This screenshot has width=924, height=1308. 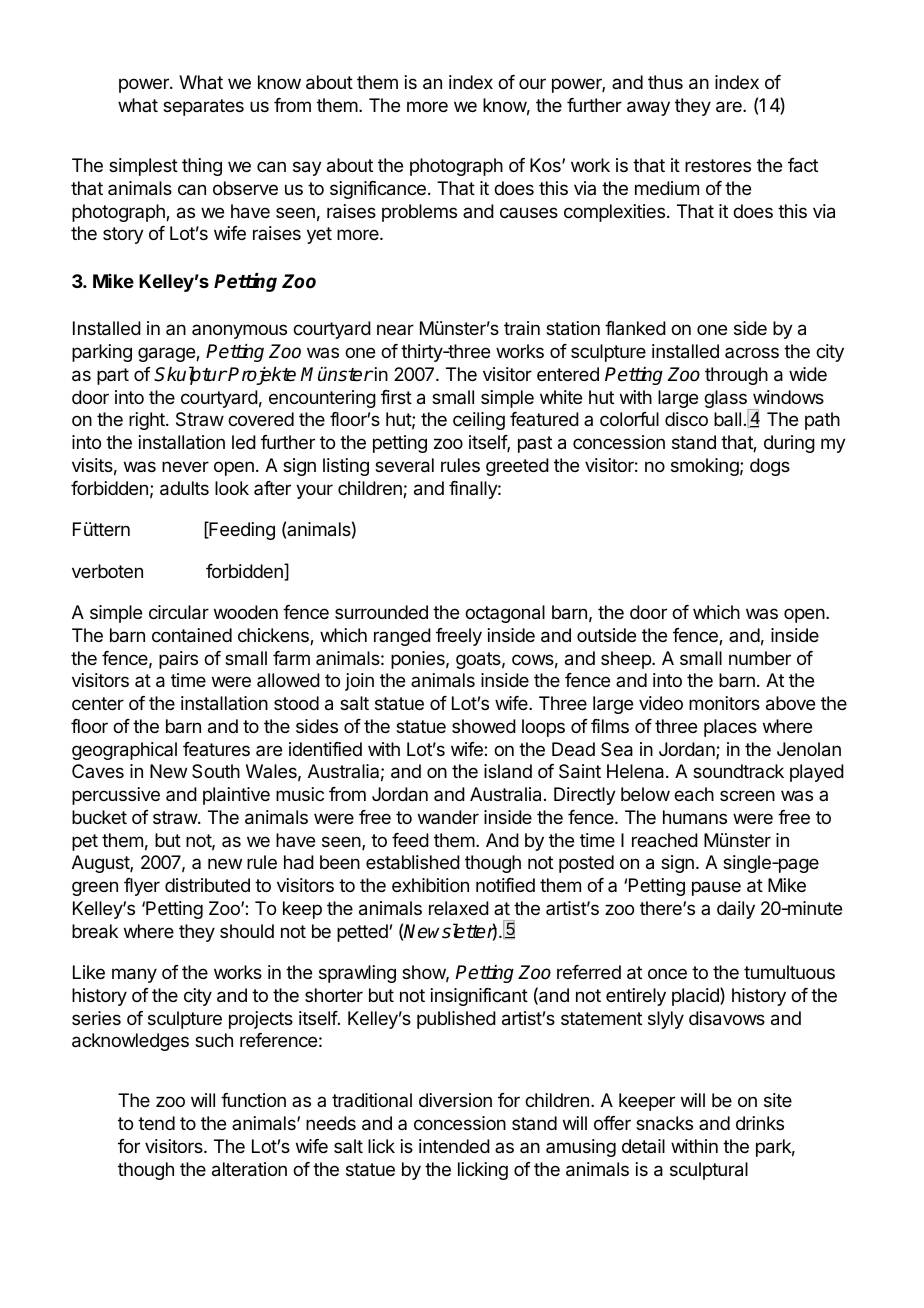 What do you see at coordinates (249, 1169) in the screenshot?
I see `alteration` at bounding box center [249, 1169].
